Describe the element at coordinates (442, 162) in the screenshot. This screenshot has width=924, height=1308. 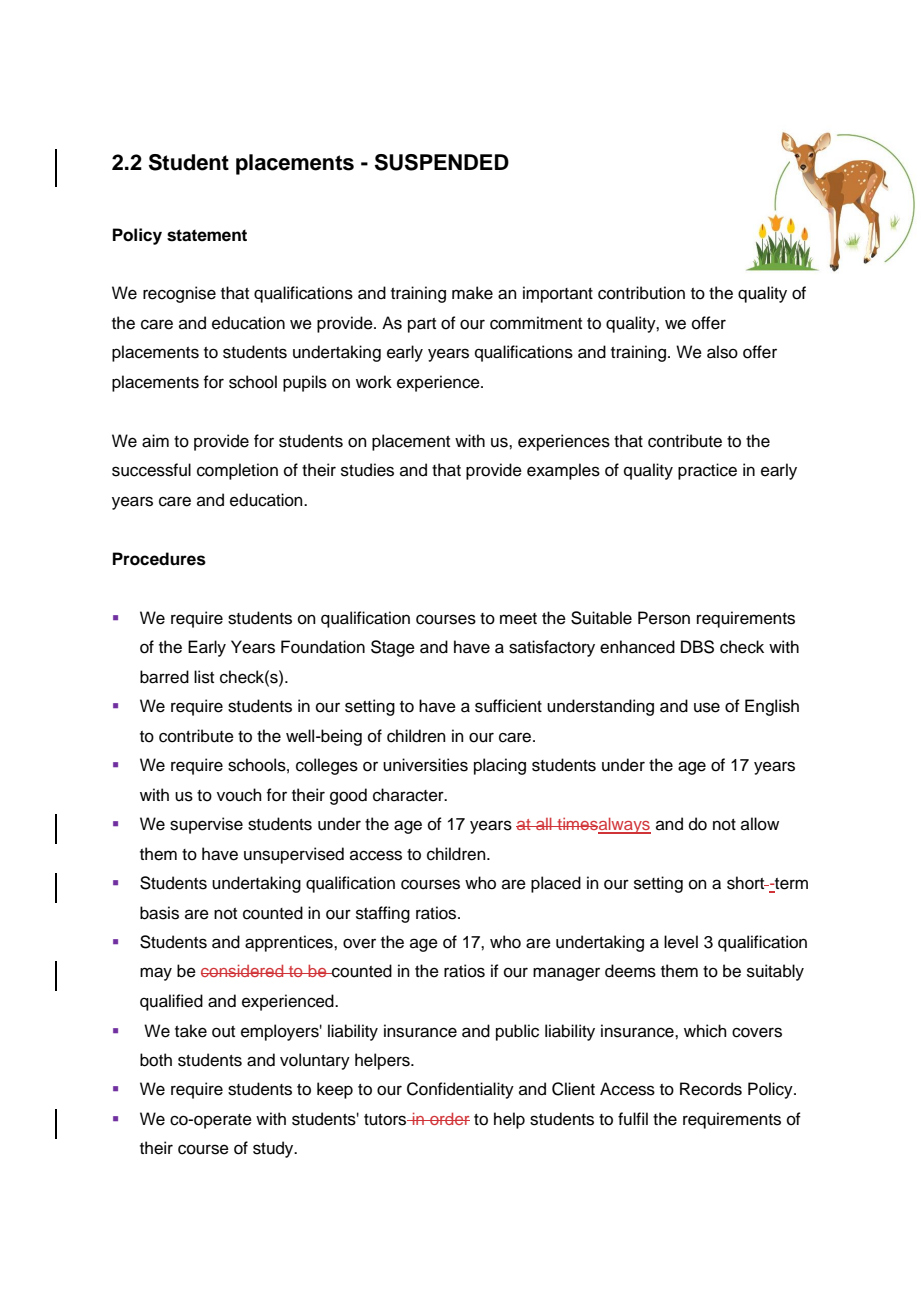
I see `SUSPENDED` at that location.
